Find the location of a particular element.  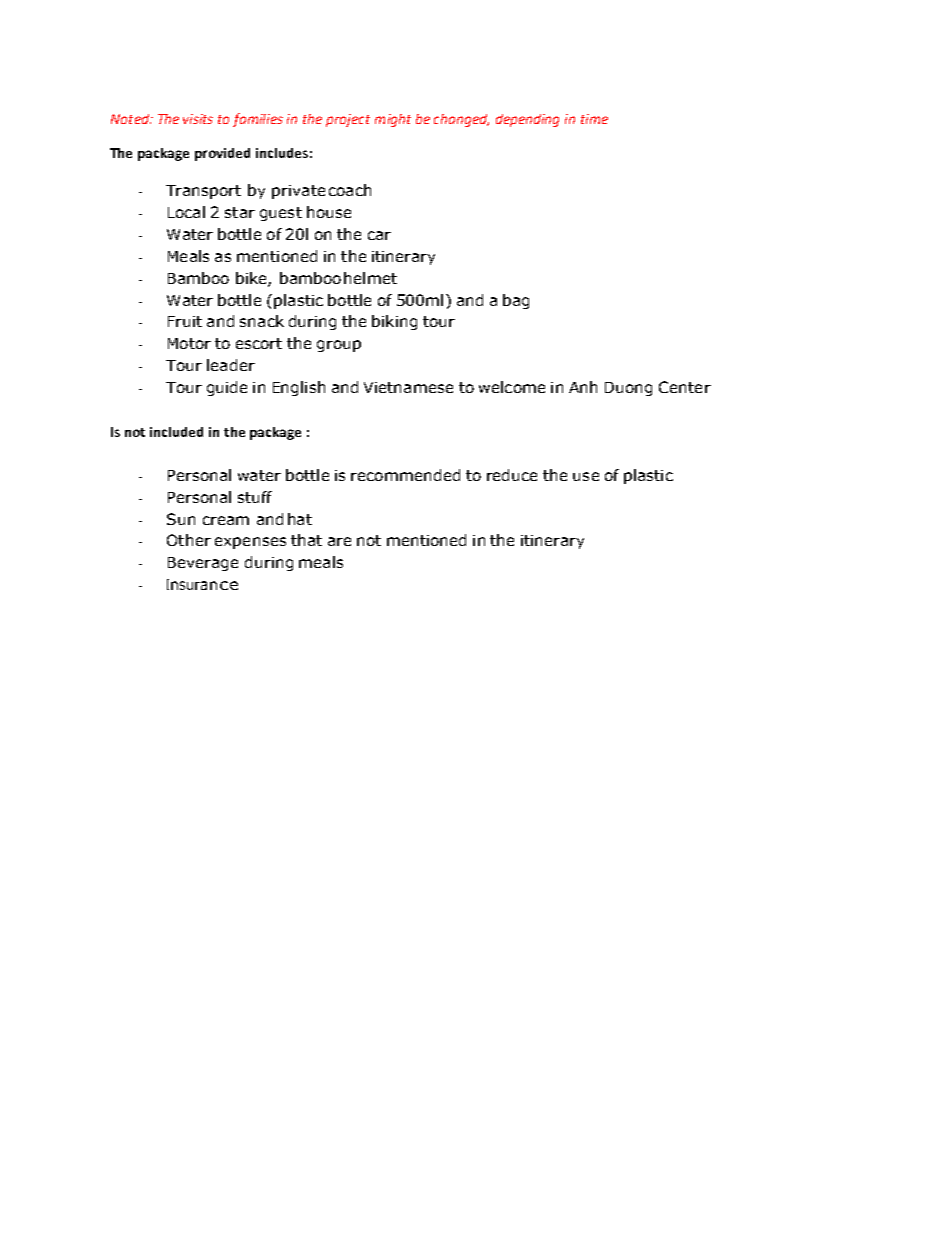

Beverage is located at coordinates (203, 564).
